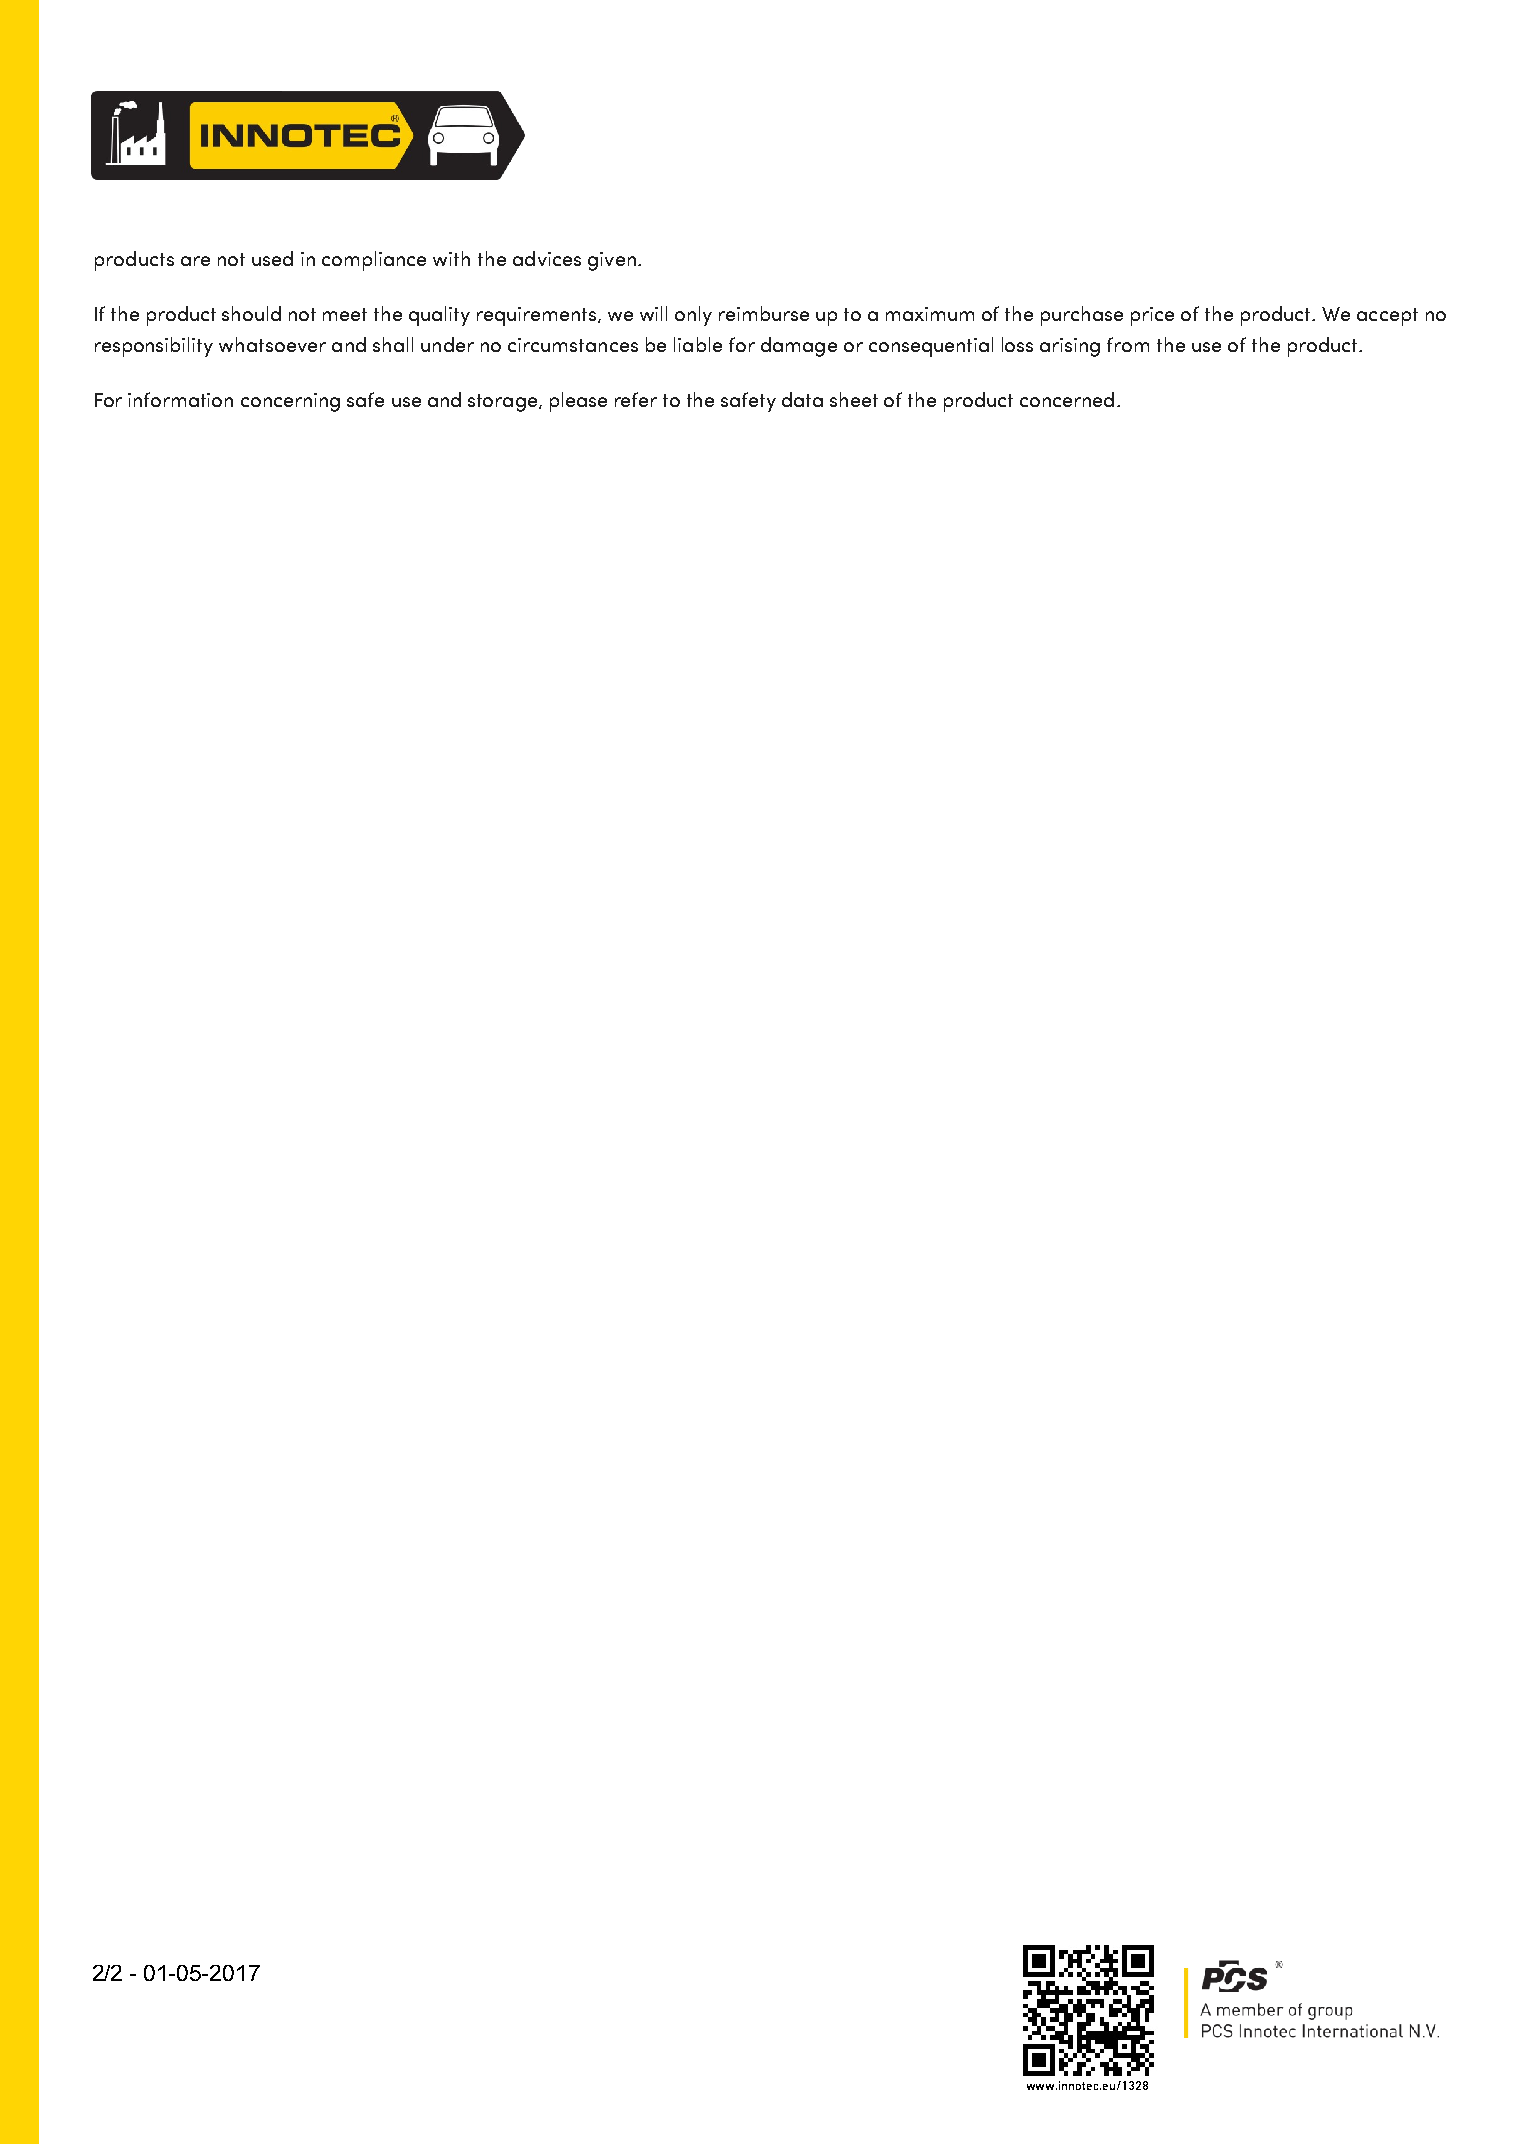  What do you see at coordinates (290, 402) in the document?
I see `concerning` at bounding box center [290, 402].
